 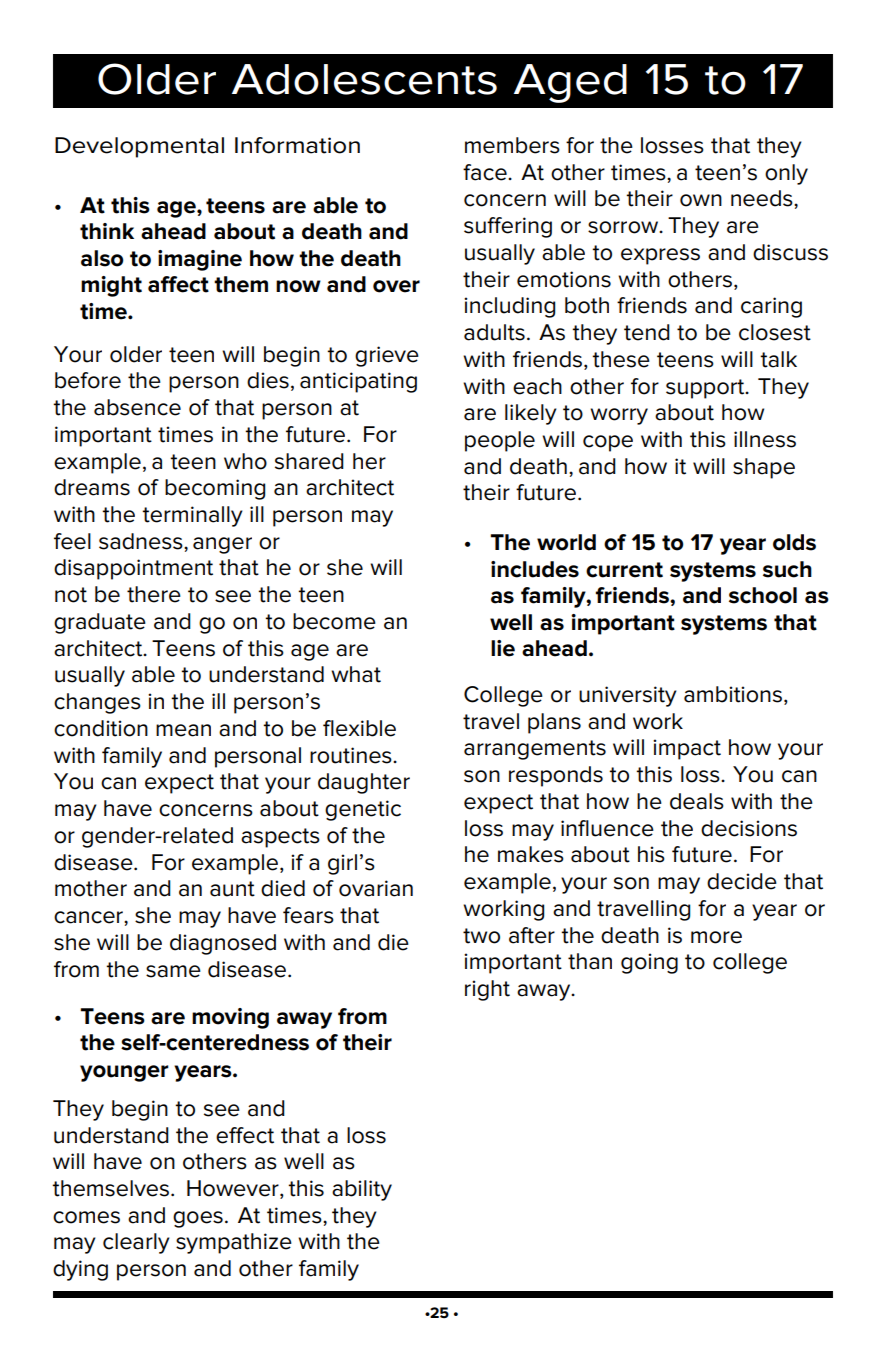 What do you see at coordinates (742, 881) in the image?
I see `decide` at bounding box center [742, 881].
